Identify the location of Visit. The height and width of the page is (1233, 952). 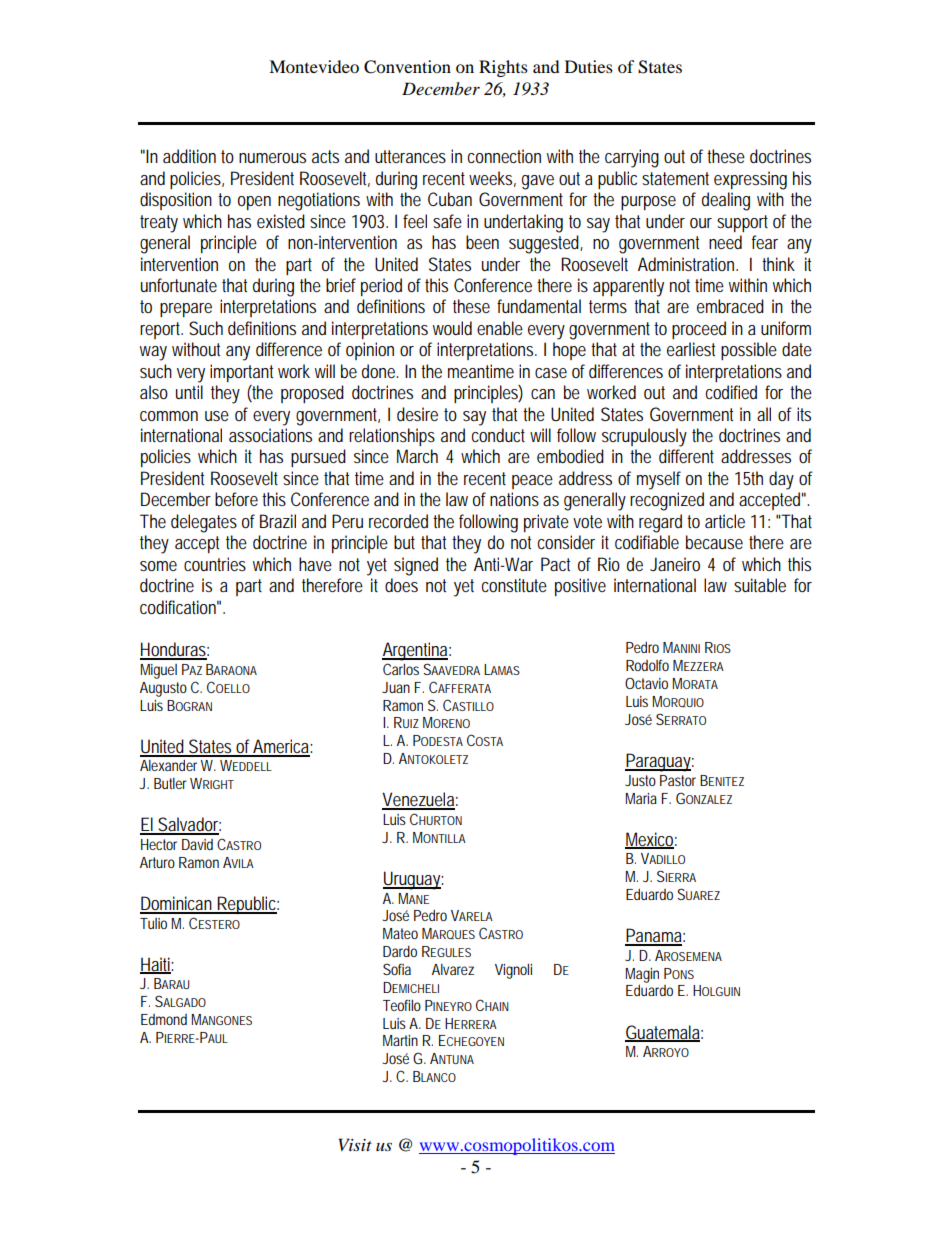
(355, 1144).
